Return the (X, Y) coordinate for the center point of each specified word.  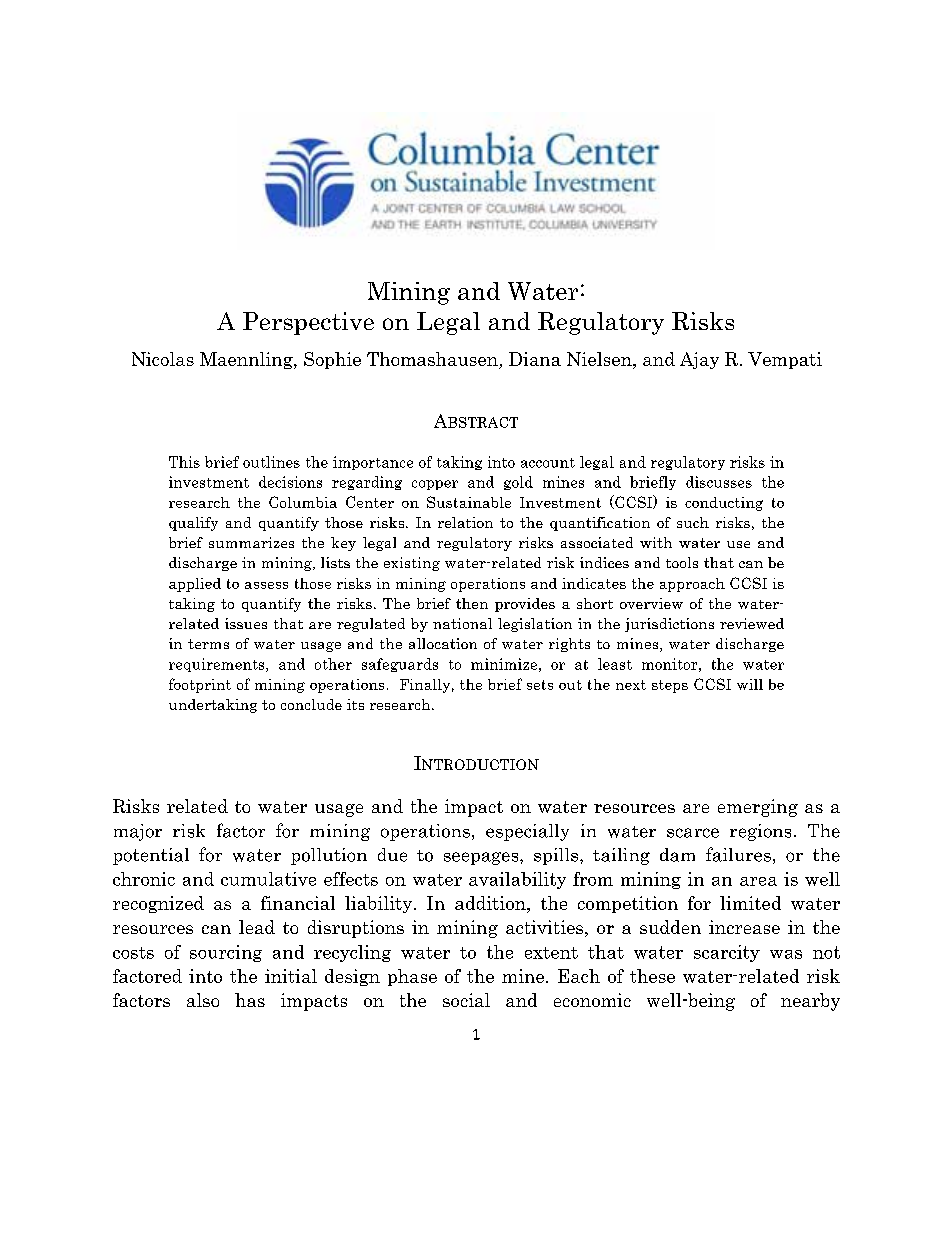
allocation (443, 643)
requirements (218, 665)
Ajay (699, 360)
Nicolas (163, 359)
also (203, 1000)
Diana (535, 359)
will (750, 684)
